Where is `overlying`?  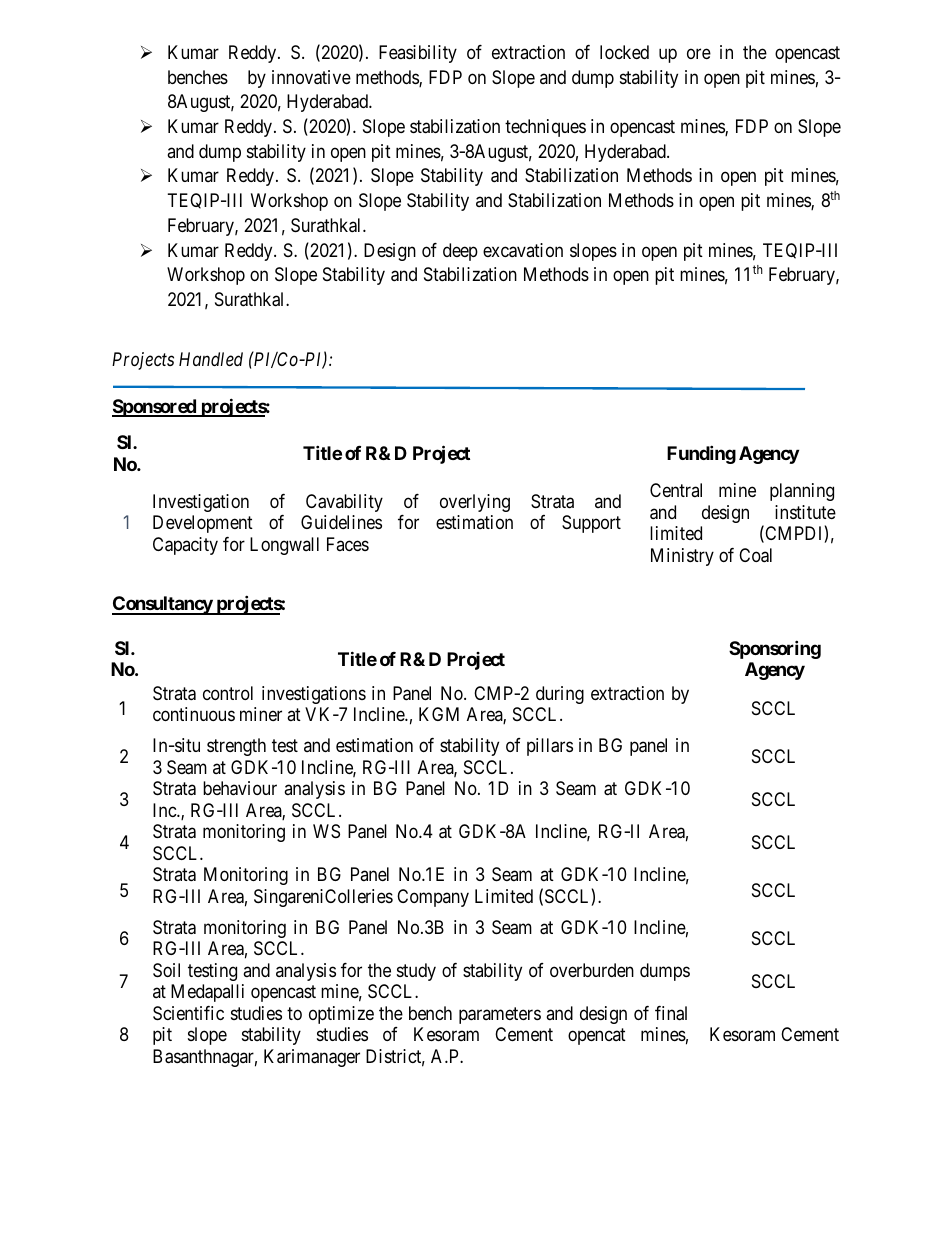
overlying is located at coordinates (475, 503).
